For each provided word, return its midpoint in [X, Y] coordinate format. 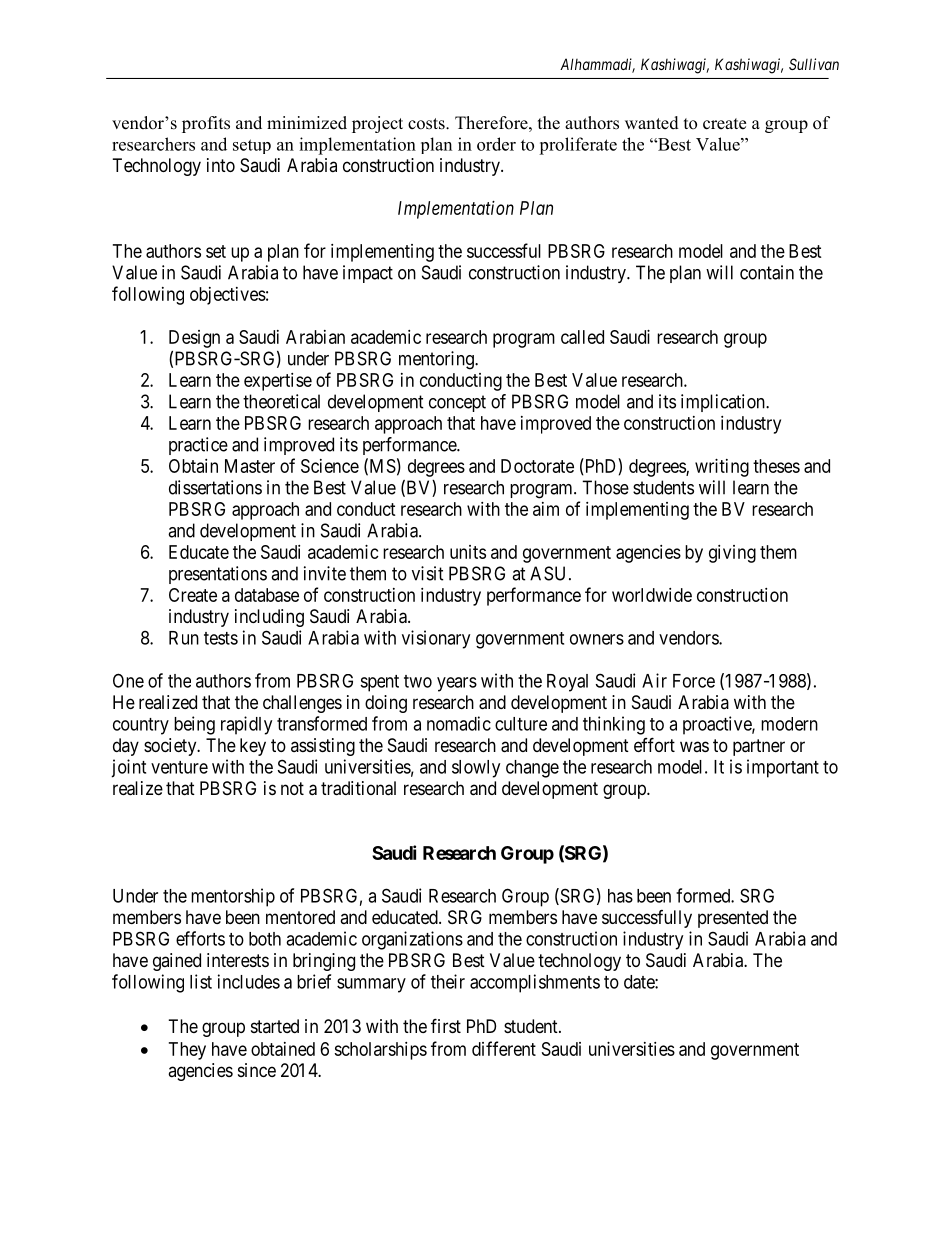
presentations [218, 575]
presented [733, 919]
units [468, 552]
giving [732, 554]
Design [194, 339]
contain [767, 272]
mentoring [437, 360]
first [446, 1025]
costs [427, 124]
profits [206, 124]
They [187, 1051]
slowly [476, 769]
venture [179, 767]
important [783, 768]
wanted [652, 123]
